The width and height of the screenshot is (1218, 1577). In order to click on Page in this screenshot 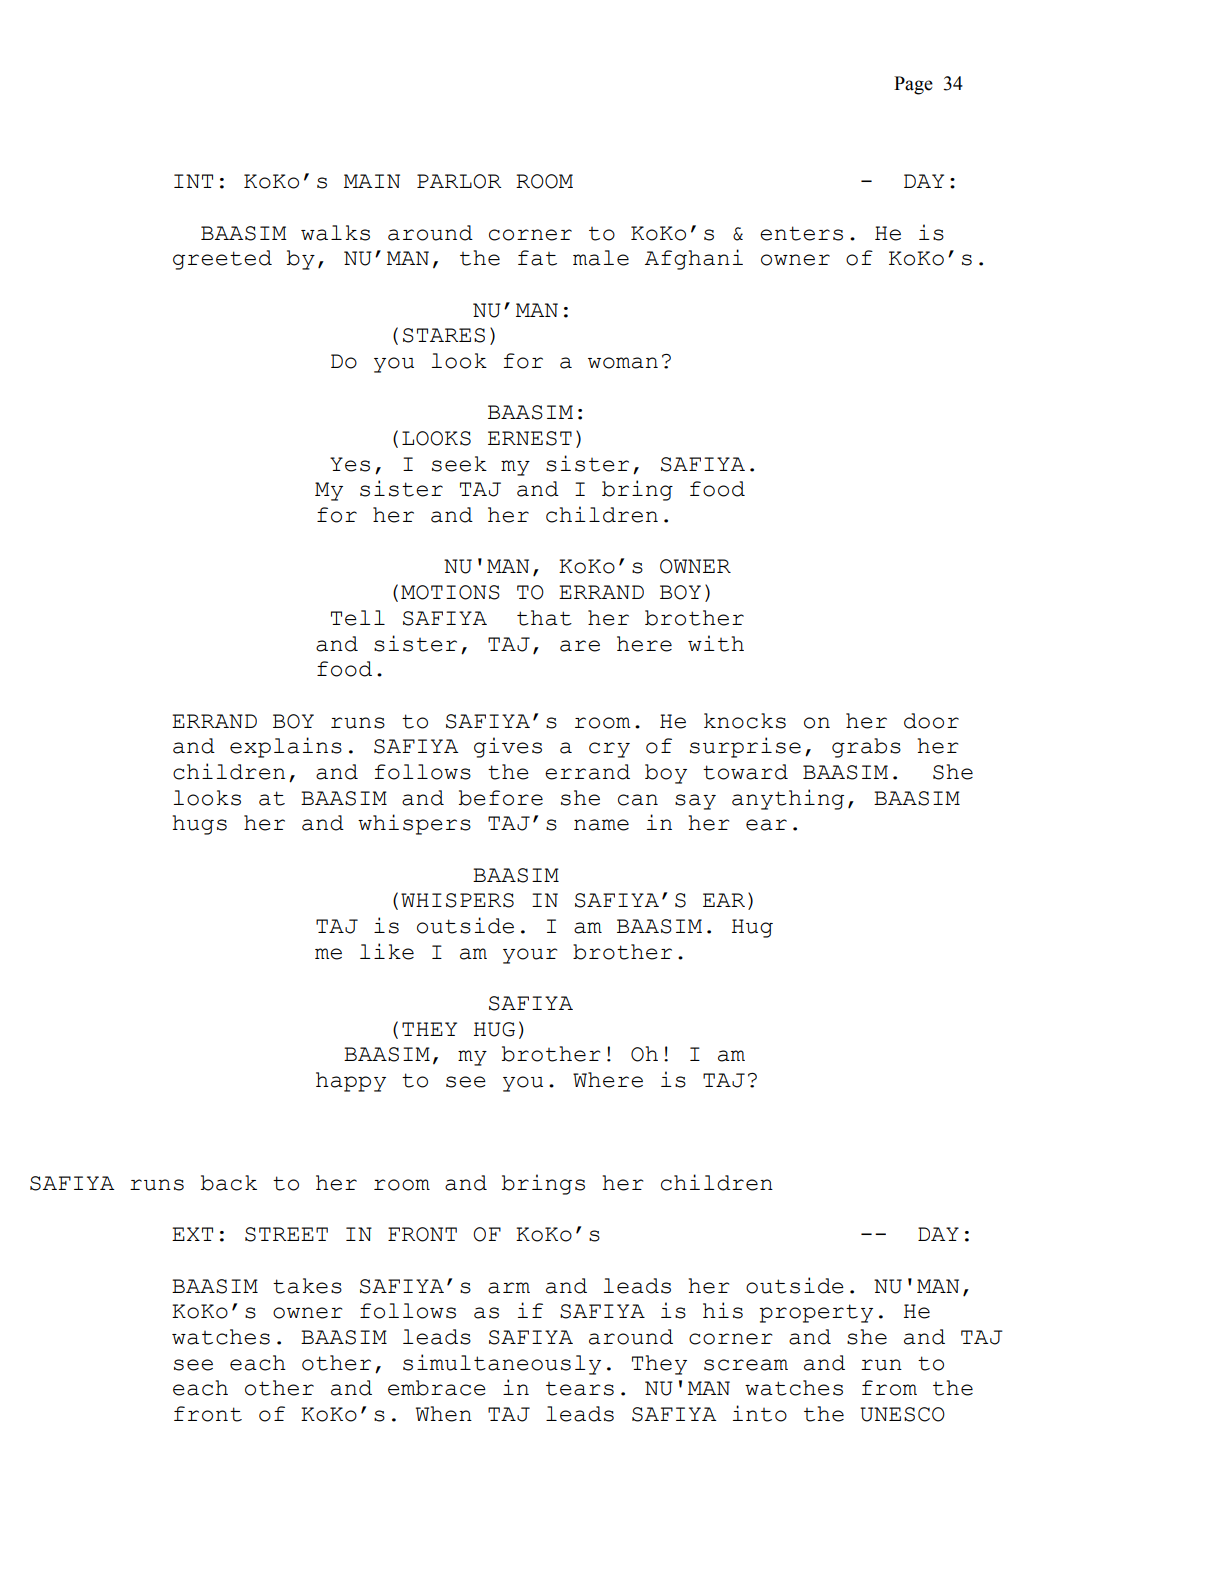, I will do `click(913, 85)`.
